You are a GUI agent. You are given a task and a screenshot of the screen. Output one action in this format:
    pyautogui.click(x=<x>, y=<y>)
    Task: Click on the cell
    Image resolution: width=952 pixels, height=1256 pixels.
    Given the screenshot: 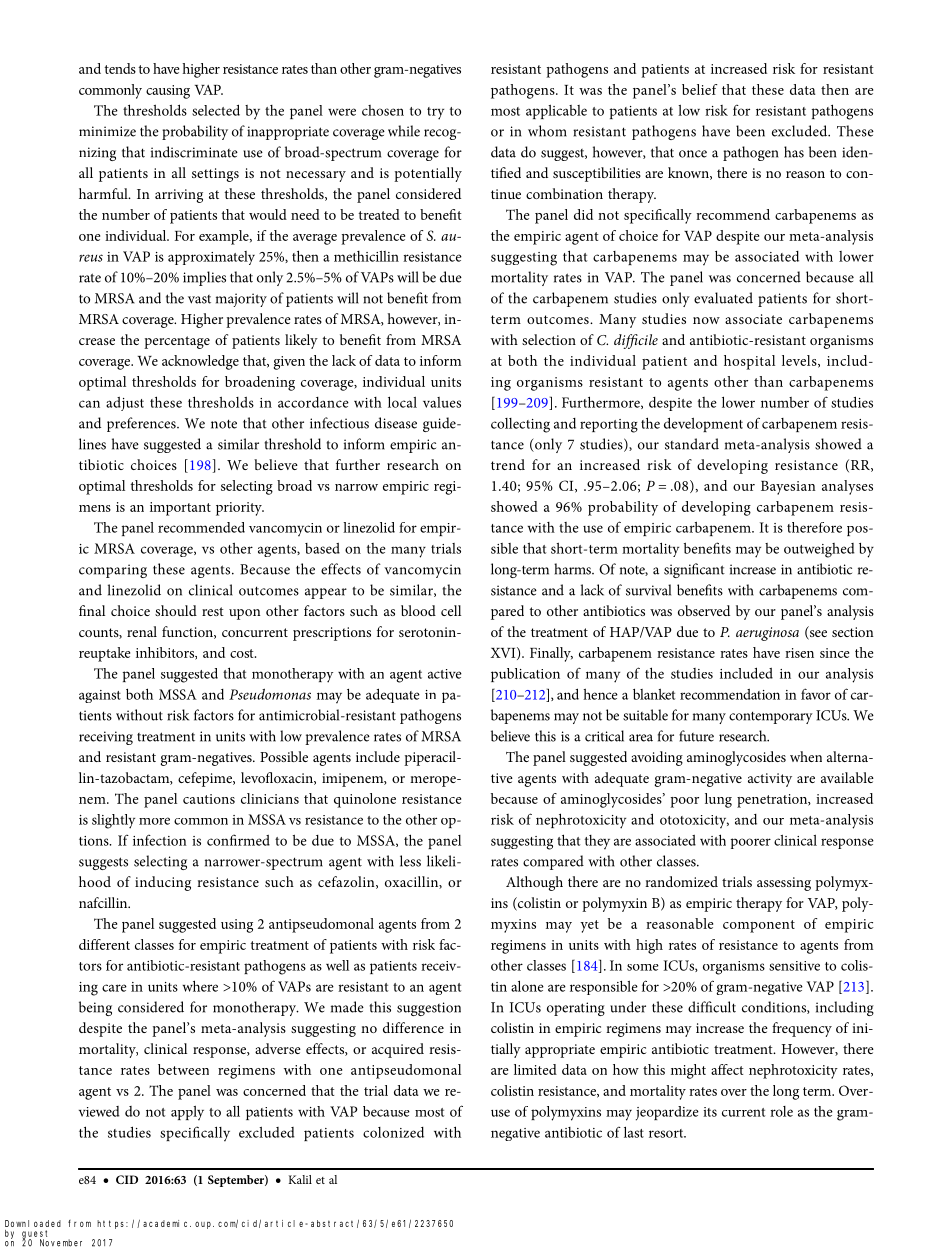 What is the action you would take?
    pyautogui.click(x=451, y=610)
